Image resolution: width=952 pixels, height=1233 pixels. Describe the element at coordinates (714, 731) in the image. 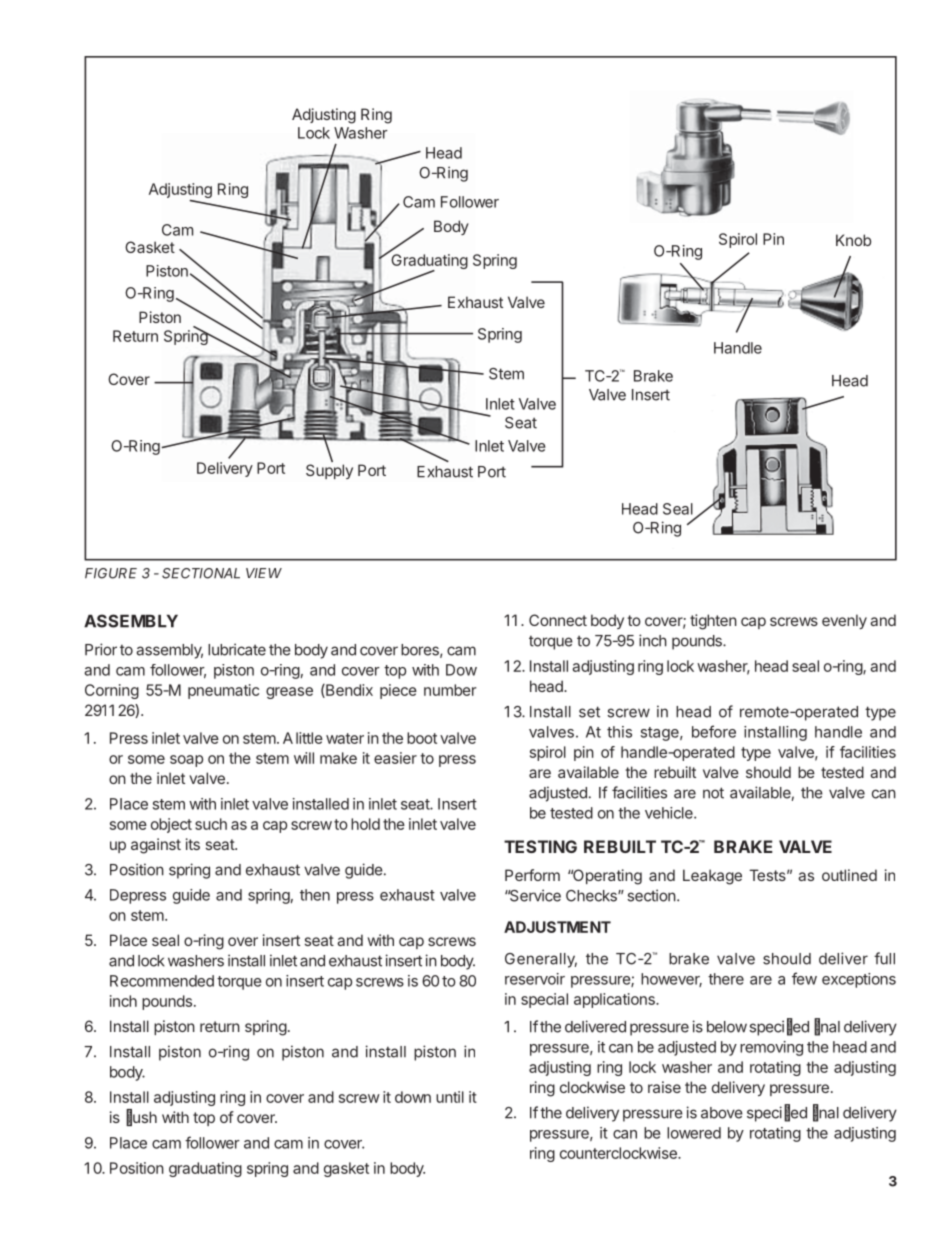

I see `before` at that location.
